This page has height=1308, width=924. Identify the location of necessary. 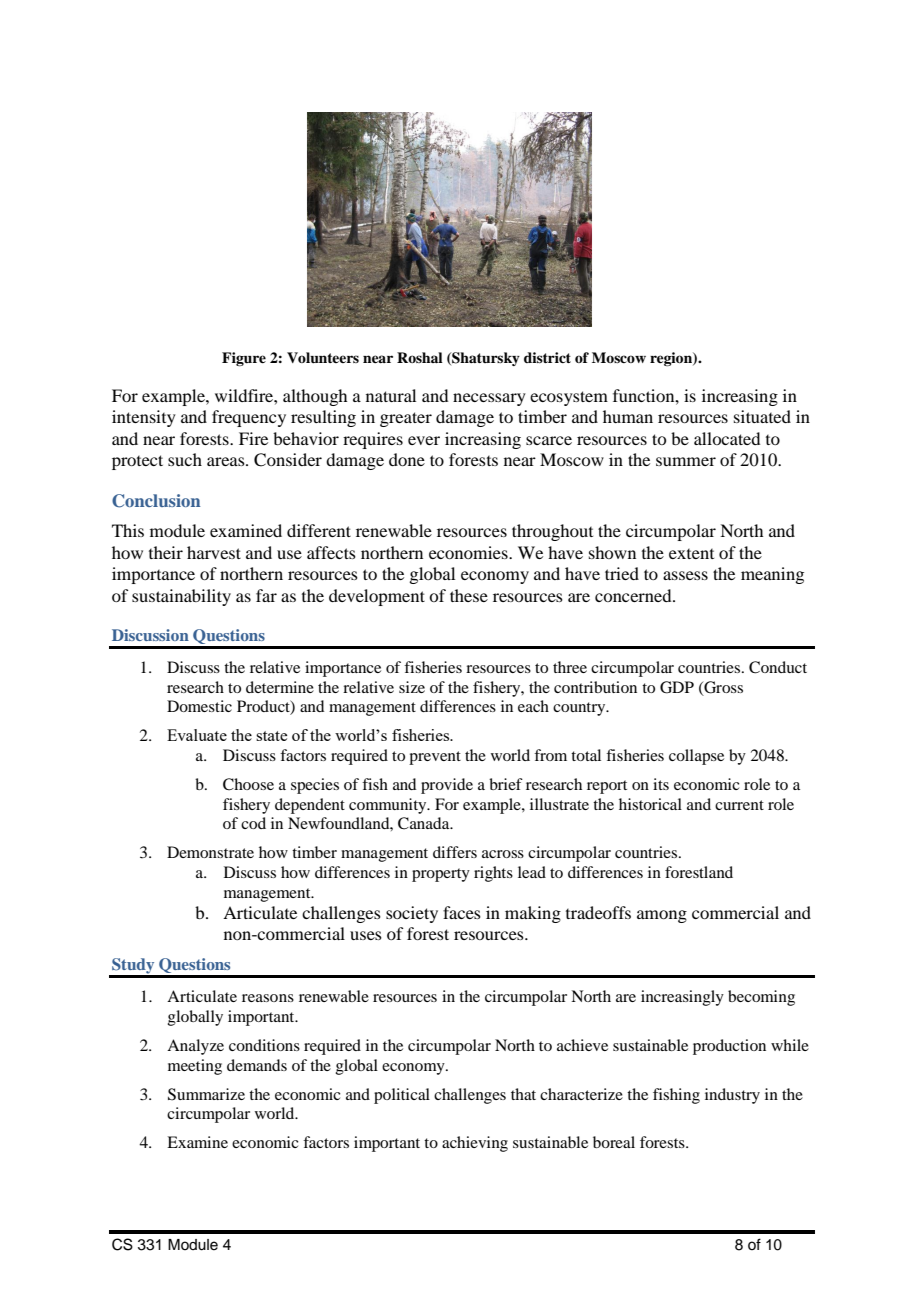
(489, 399).
